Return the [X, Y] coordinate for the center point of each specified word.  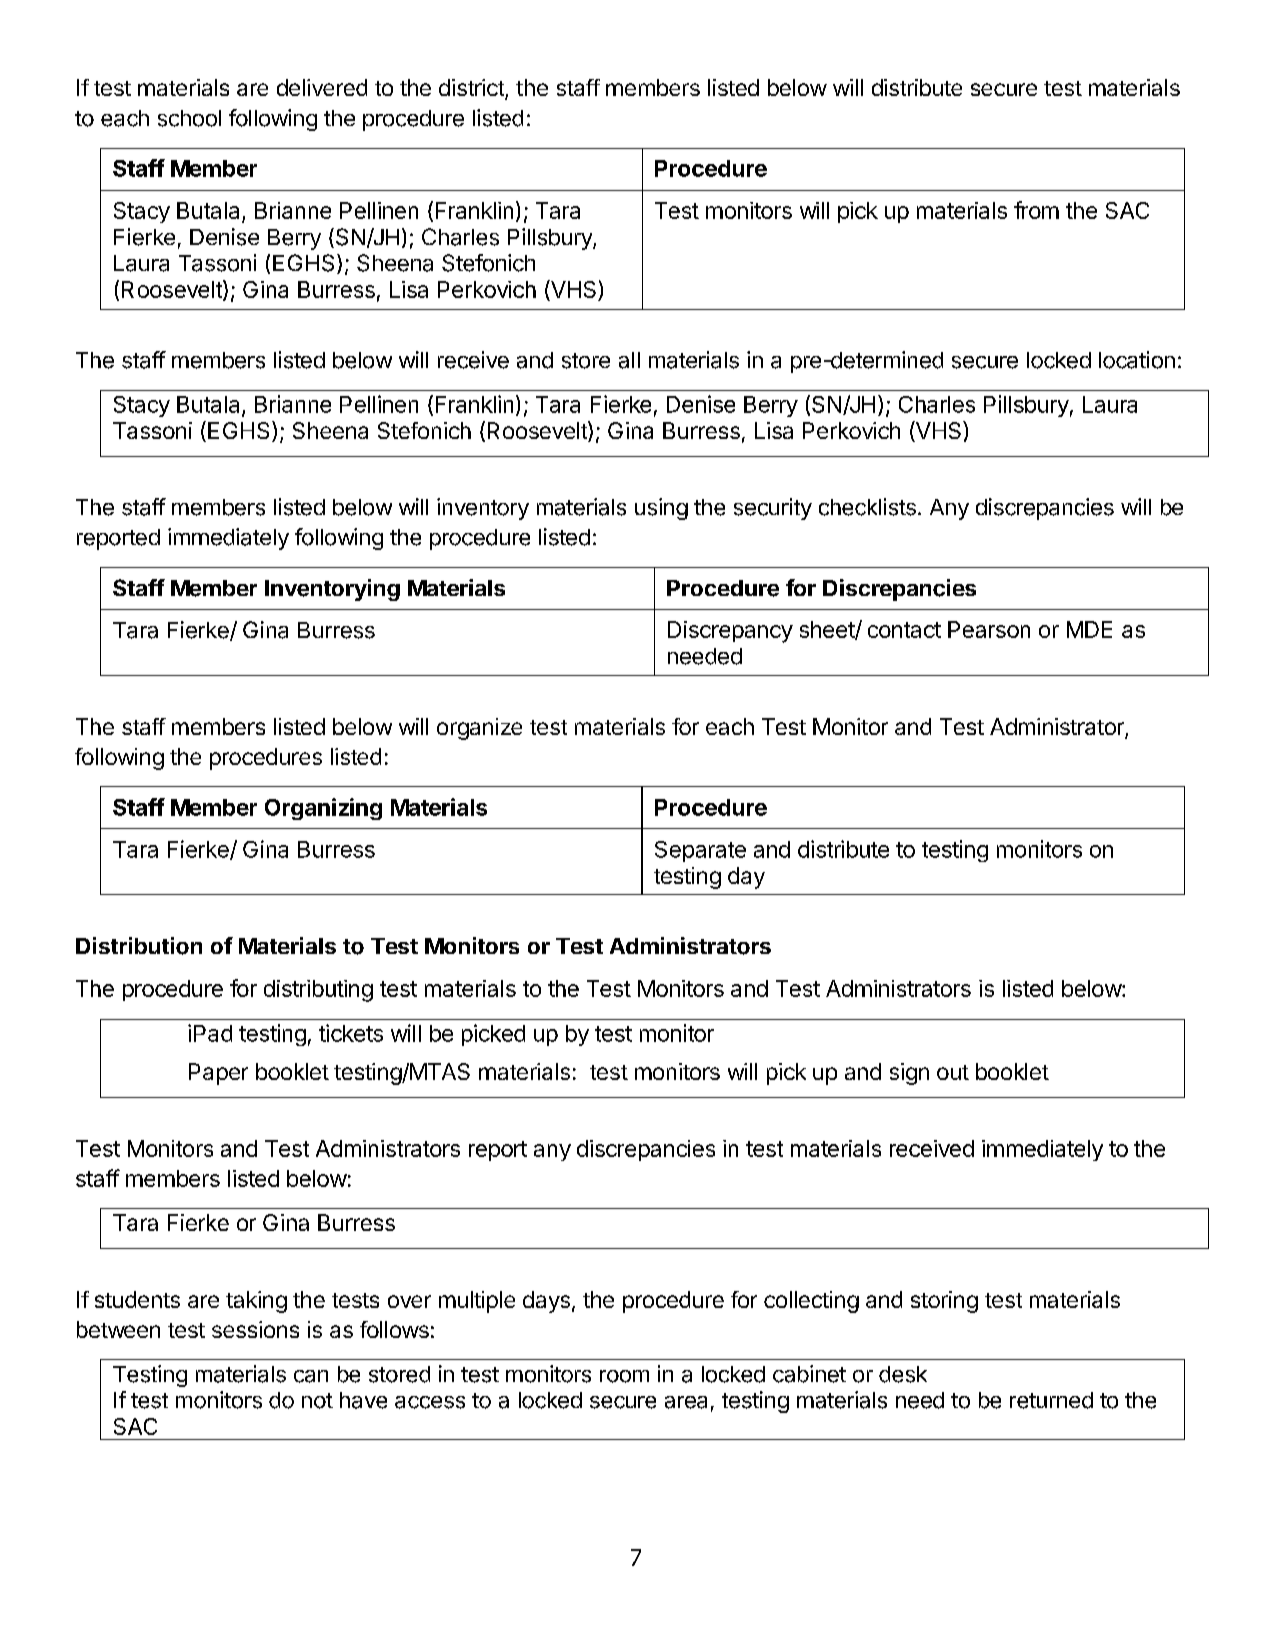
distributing [318, 991]
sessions [255, 1329]
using [661, 509]
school [189, 118]
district [472, 89]
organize [479, 729]
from [1036, 210]
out [953, 1072]
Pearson [989, 629]
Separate [700, 851]
